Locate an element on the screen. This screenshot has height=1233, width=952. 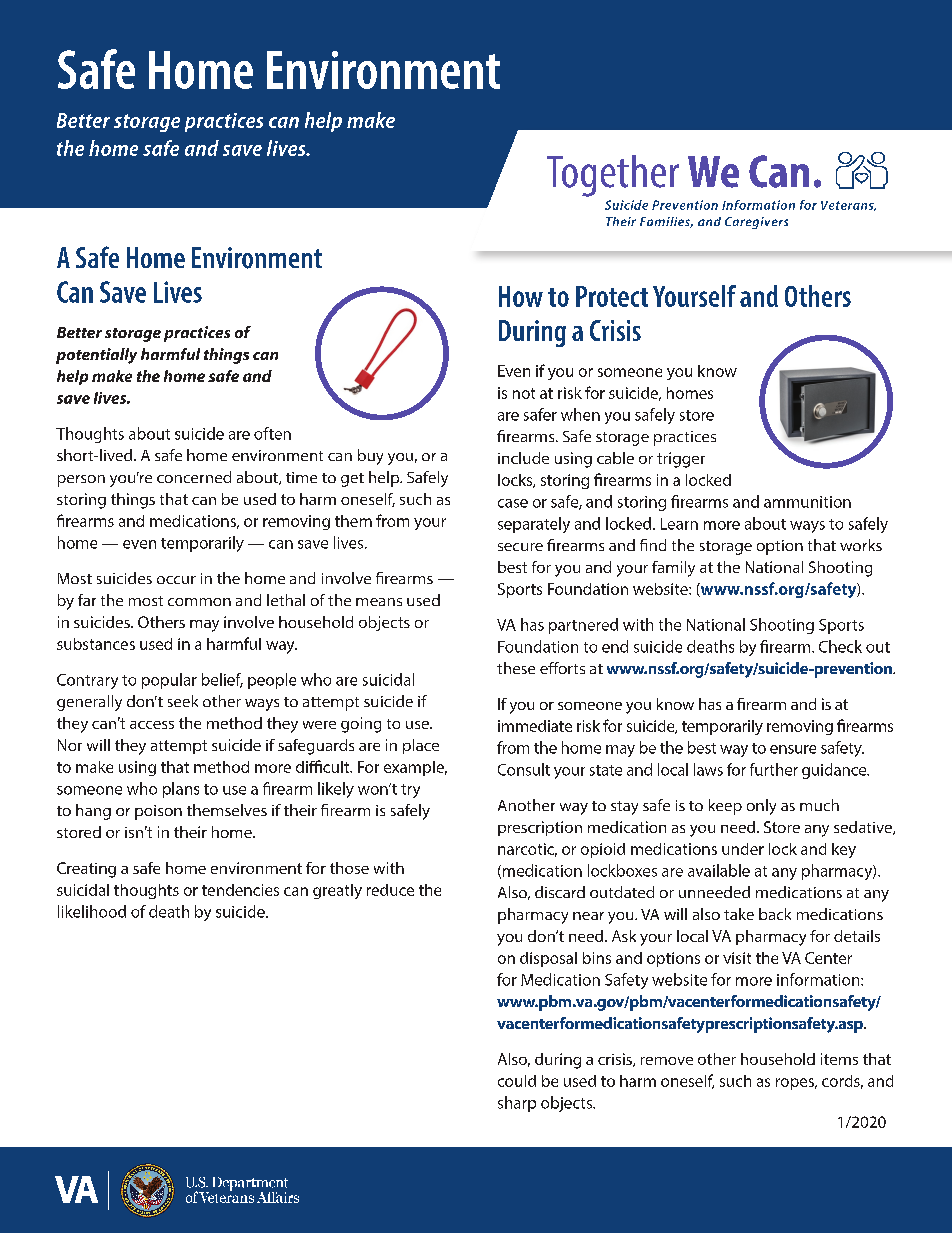
Check is located at coordinates (840, 646).
